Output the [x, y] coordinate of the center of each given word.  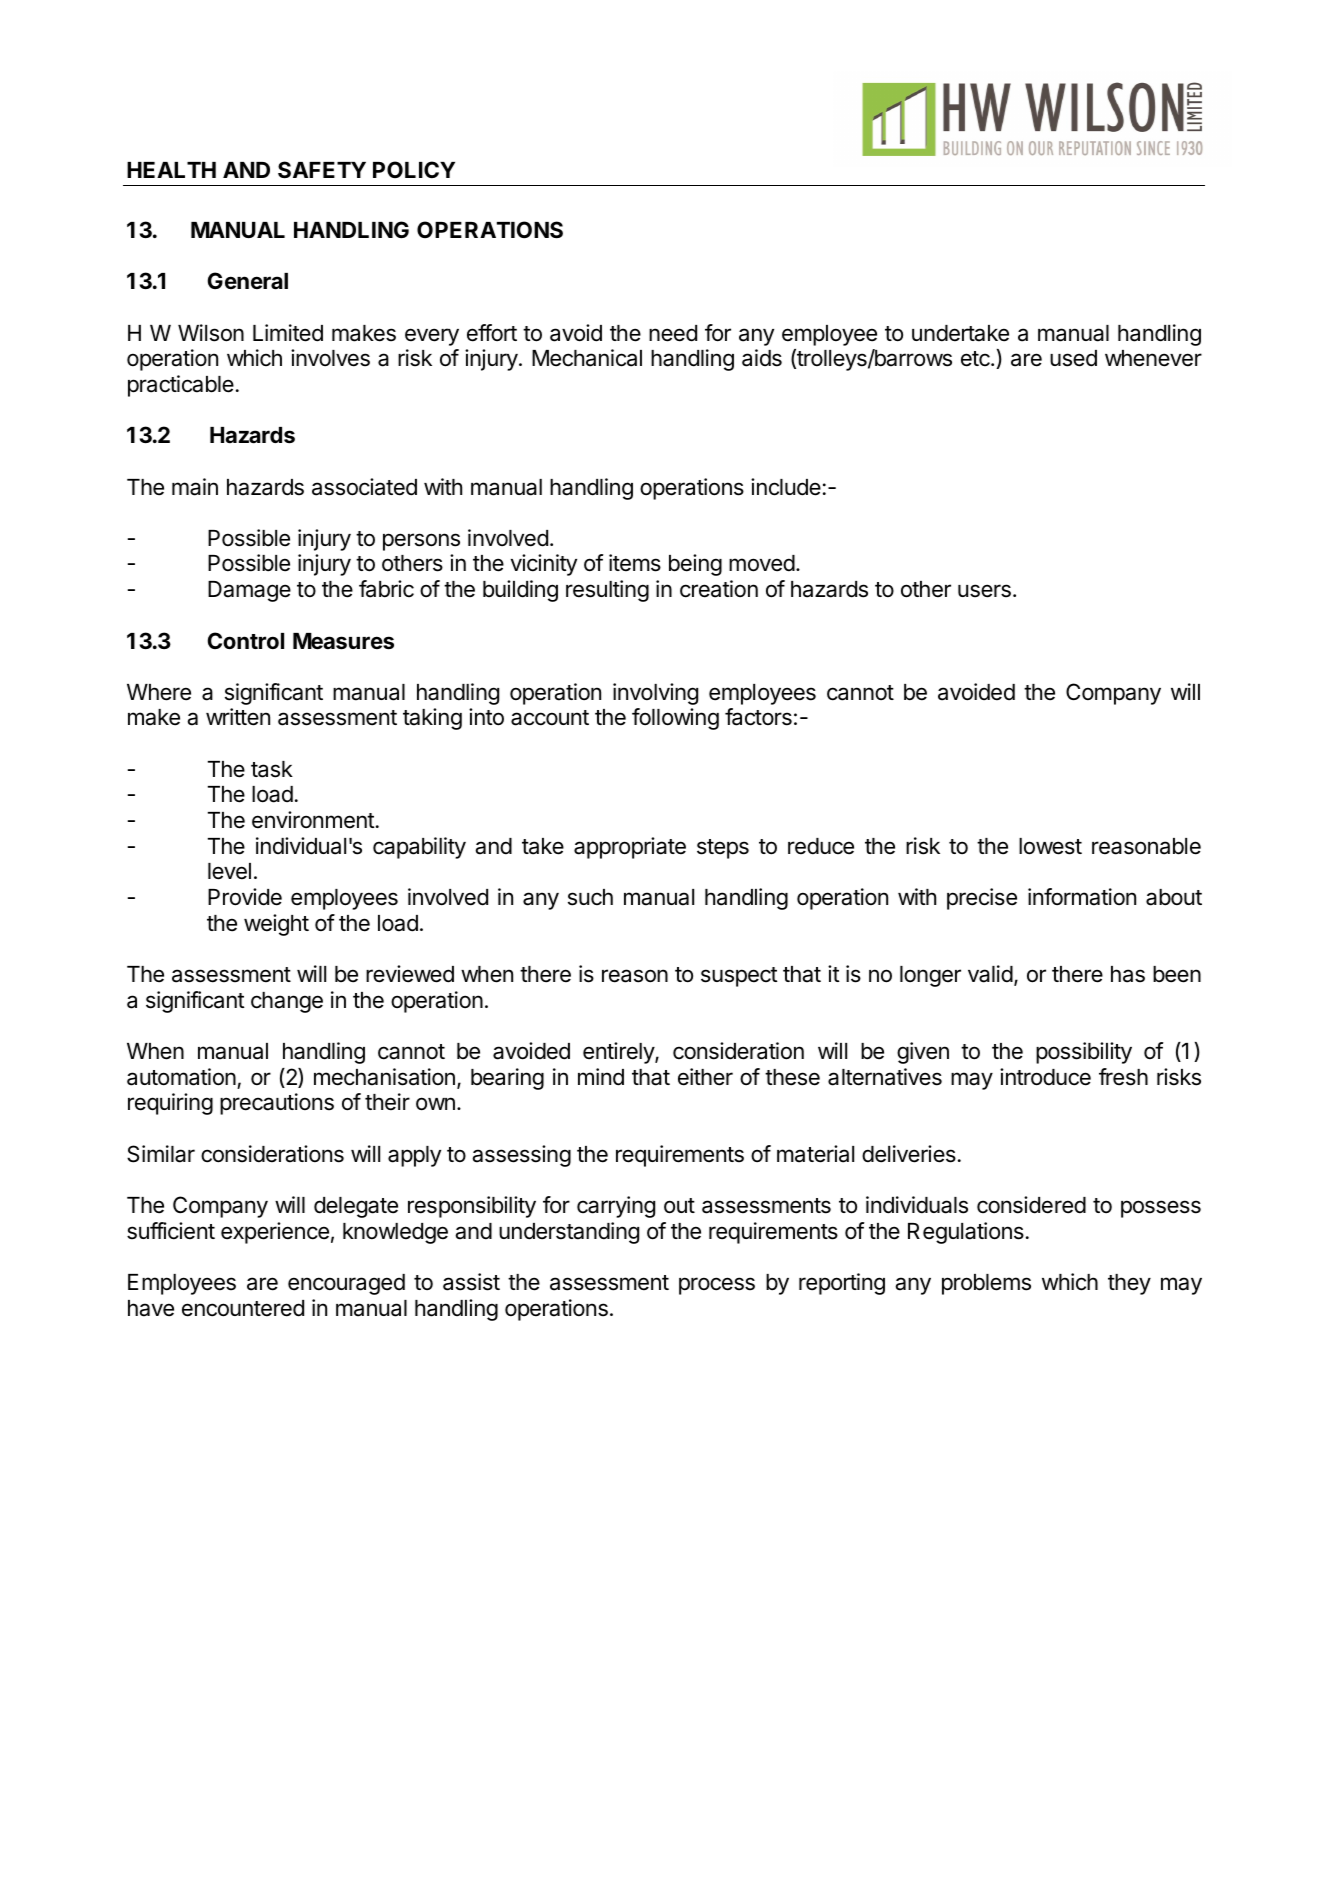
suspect [739, 977]
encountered [243, 1308]
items [635, 563]
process [717, 1286]
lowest [1050, 846]
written [238, 717]
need [673, 333]
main [195, 487]
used [1073, 358]
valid [990, 974]
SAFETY [322, 170]
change [287, 1002]
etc [976, 359]
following [675, 719]
